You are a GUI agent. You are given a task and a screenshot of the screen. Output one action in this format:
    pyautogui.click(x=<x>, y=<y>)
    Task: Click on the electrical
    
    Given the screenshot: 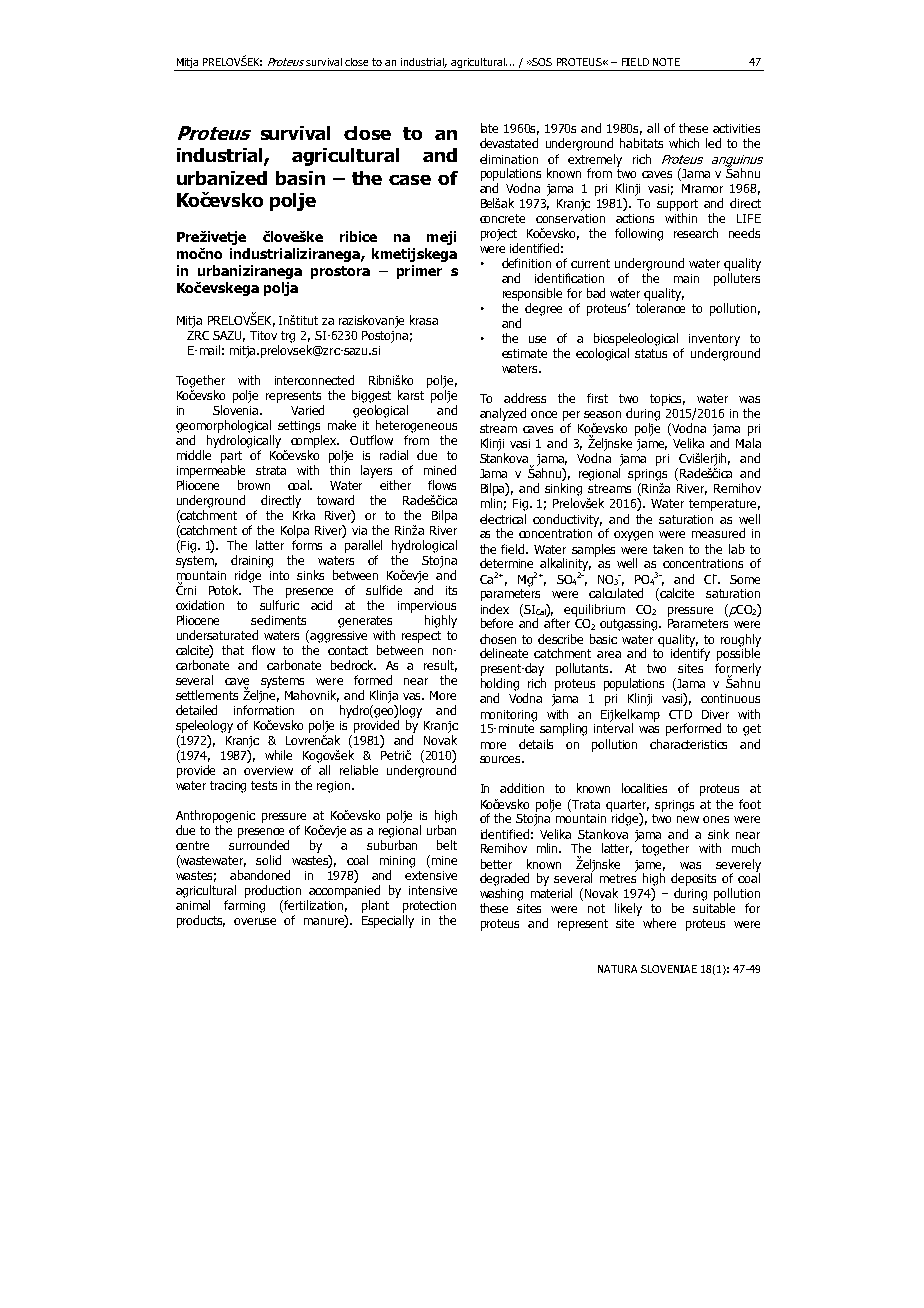 What is the action you would take?
    pyautogui.click(x=503, y=519)
